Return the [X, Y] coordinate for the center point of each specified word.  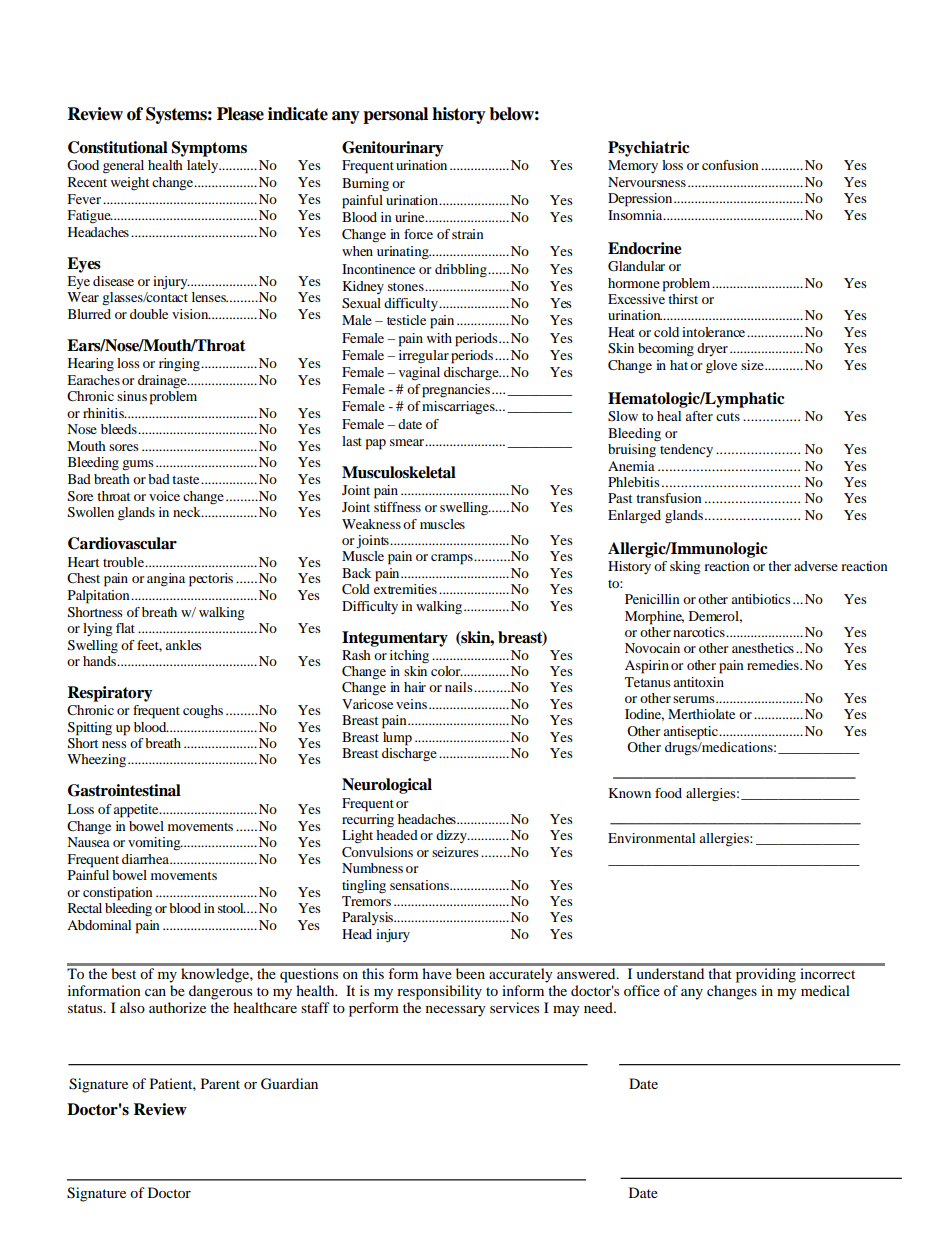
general [123, 167]
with [439, 338]
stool [232, 908]
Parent [220, 1083]
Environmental [651, 838]
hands [99, 661]
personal [395, 115]
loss [128, 363]
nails [459, 687]
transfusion [669, 498]
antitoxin [698, 682]
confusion [730, 165]
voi [158, 496]
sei [439, 852]
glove [721, 367]
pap [376, 444]
